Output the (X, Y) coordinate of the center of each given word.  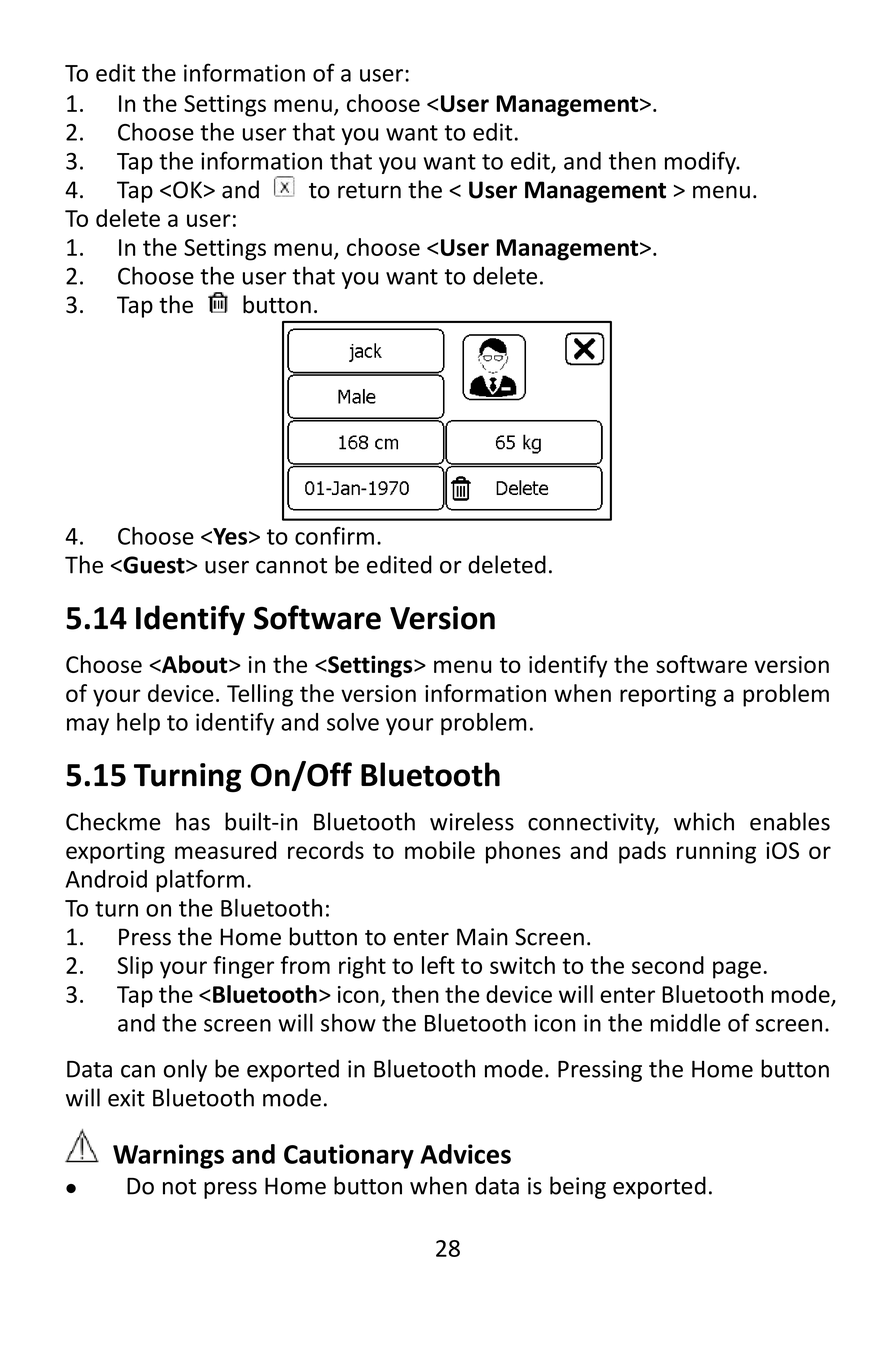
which (704, 821)
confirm (334, 535)
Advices (465, 1154)
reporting (668, 696)
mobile (440, 850)
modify (701, 162)
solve (353, 722)
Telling (260, 695)
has (193, 821)
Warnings (168, 1156)
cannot (291, 566)
